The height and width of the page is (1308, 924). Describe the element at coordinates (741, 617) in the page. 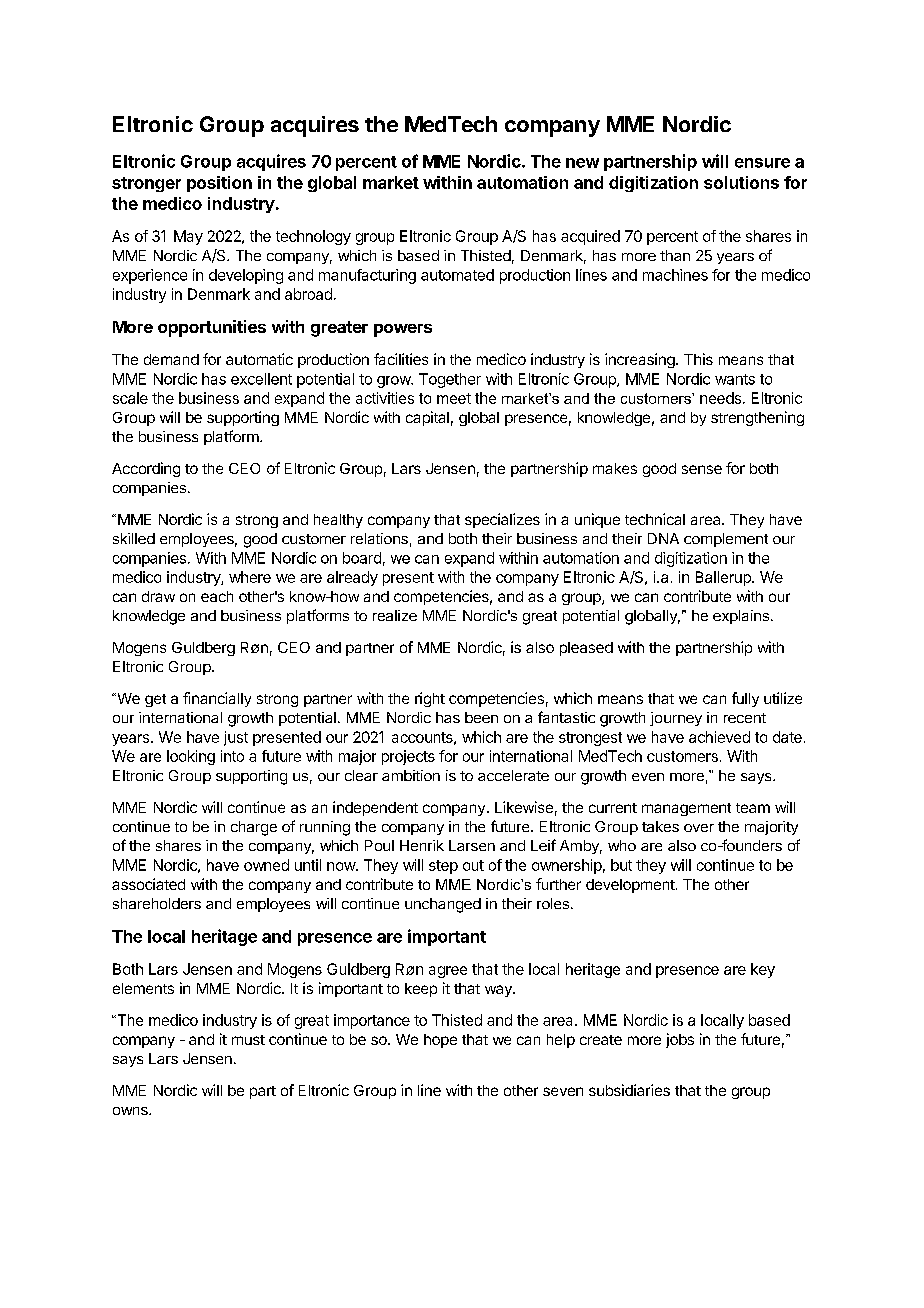

I see `explains` at that location.
